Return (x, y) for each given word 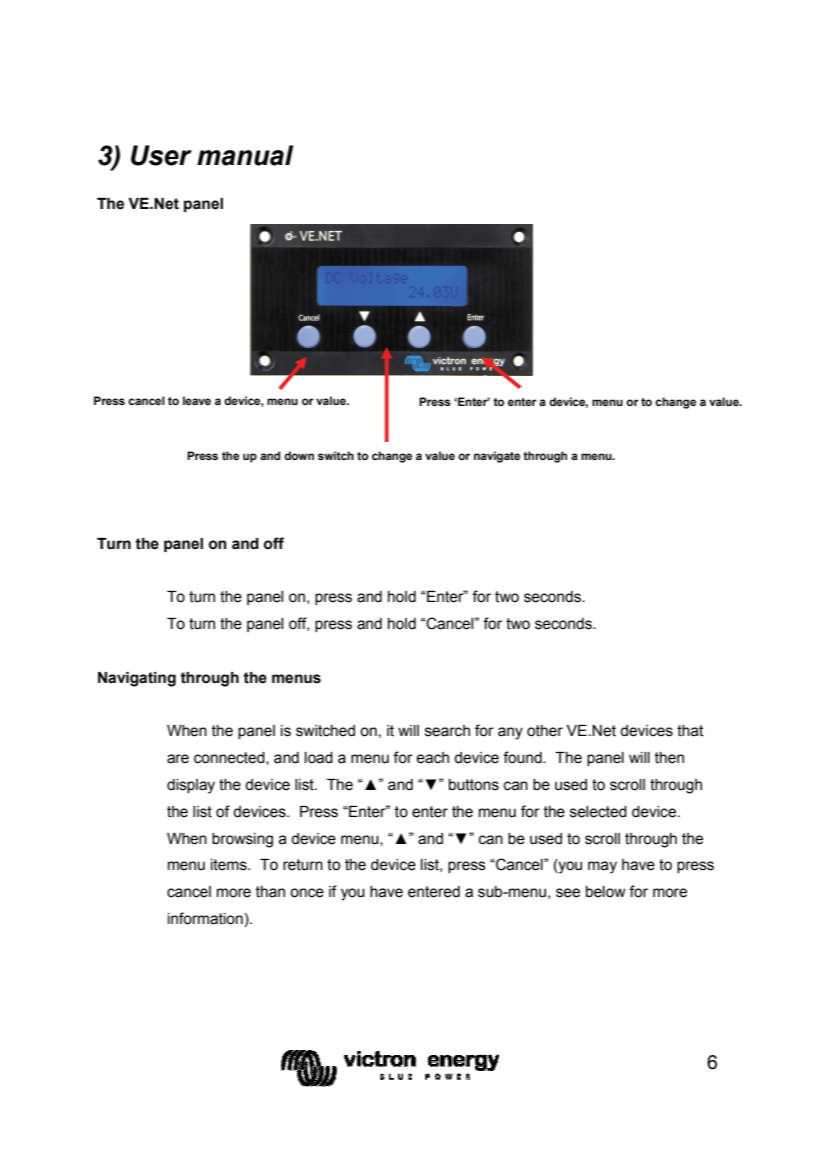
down (299, 455)
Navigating (137, 679)
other (545, 731)
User (161, 155)
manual (245, 155)
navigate (497, 457)
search (447, 731)
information (205, 918)
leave (197, 400)
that (690, 731)
